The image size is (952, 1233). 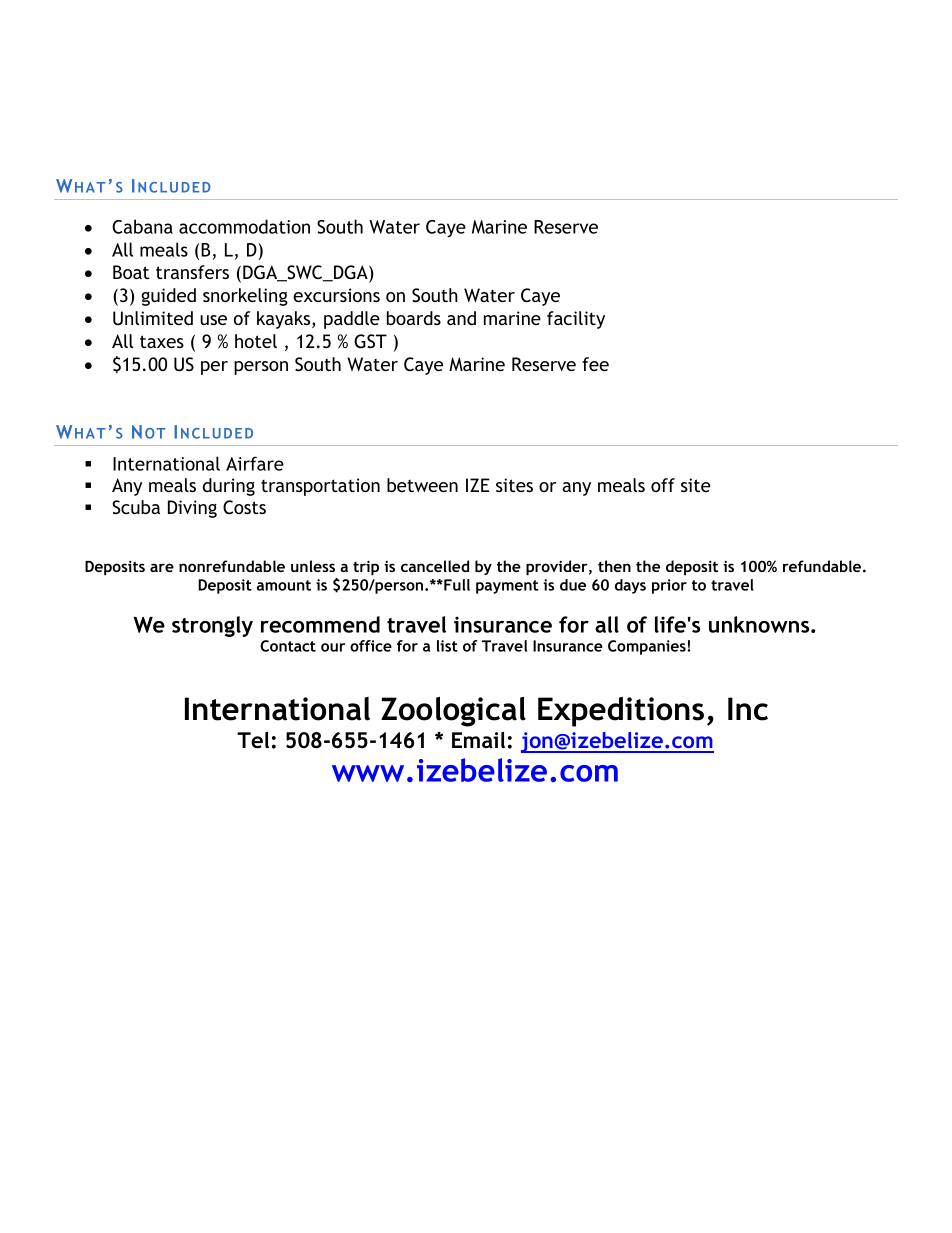 What do you see at coordinates (255, 463) in the image?
I see `Airfare` at bounding box center [255, 463].
